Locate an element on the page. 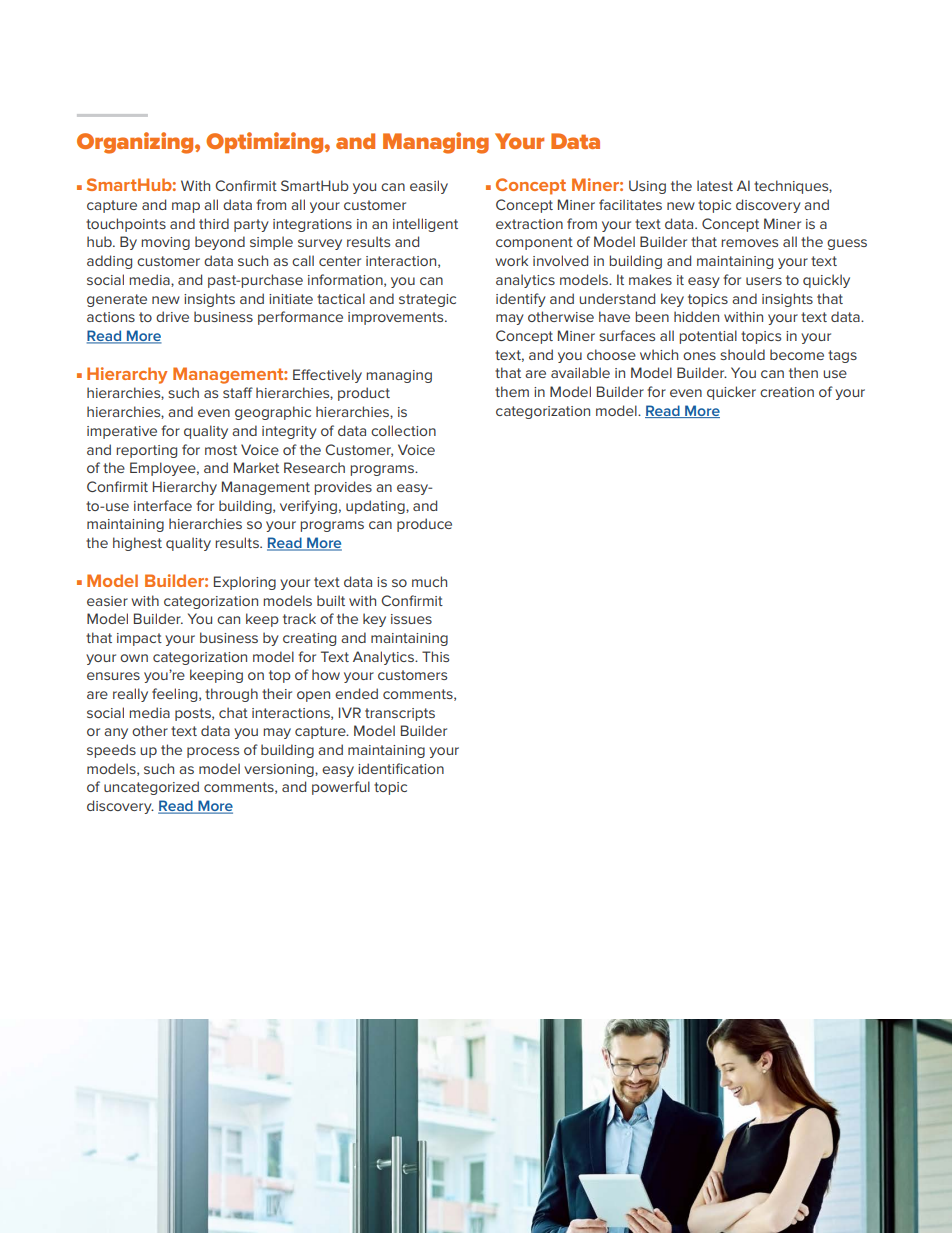  most is located at coordinates (221, 450).
